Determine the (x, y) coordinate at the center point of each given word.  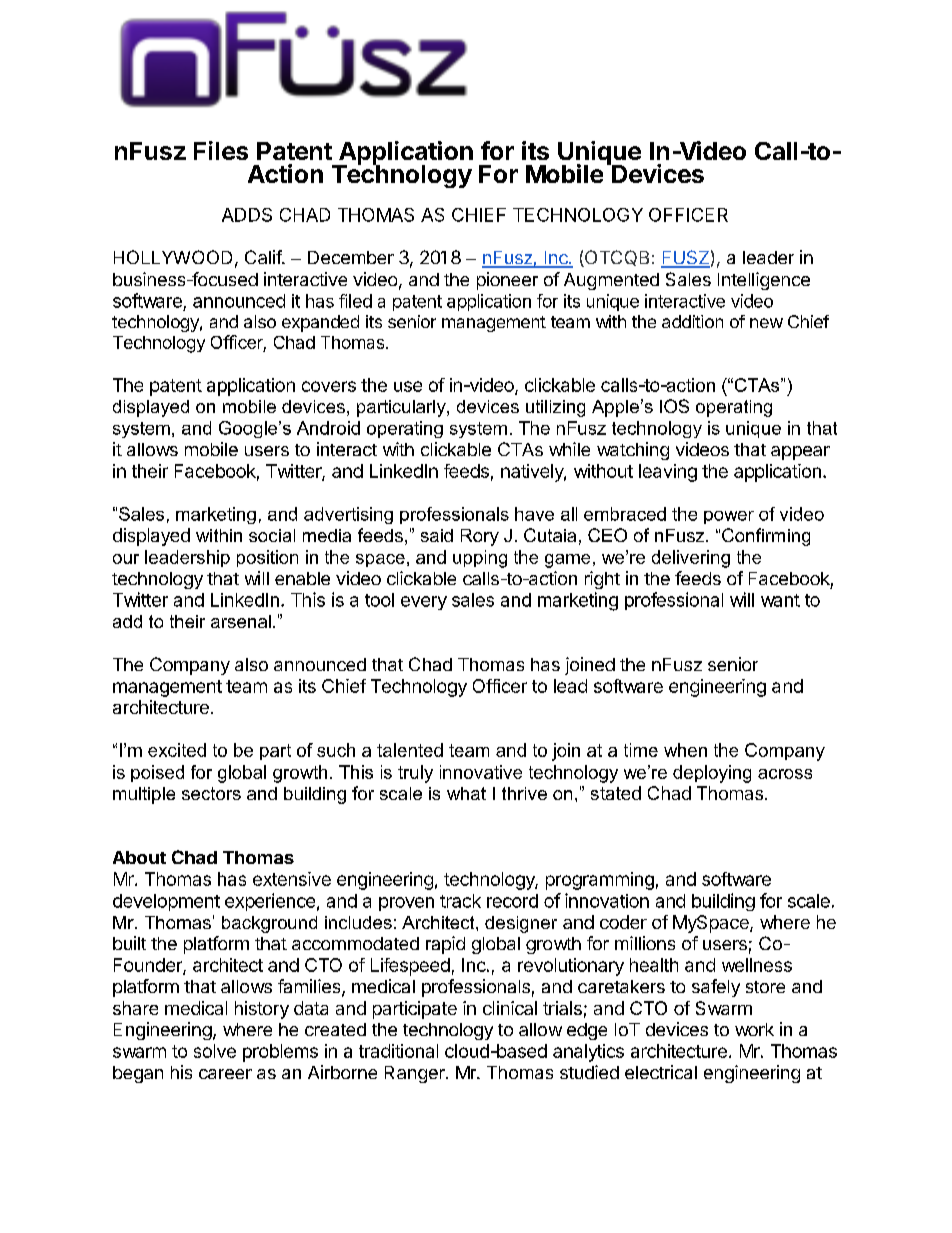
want (780, 600)
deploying (712, 774)
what (466, 793)
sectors (211, 793)
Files (221, 150)
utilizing (555, 408)
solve (215, 1051)
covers (329, 386)
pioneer (507, 281)
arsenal (241, 621)
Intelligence (764, 281)
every (424, 603)
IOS (674, 406)
